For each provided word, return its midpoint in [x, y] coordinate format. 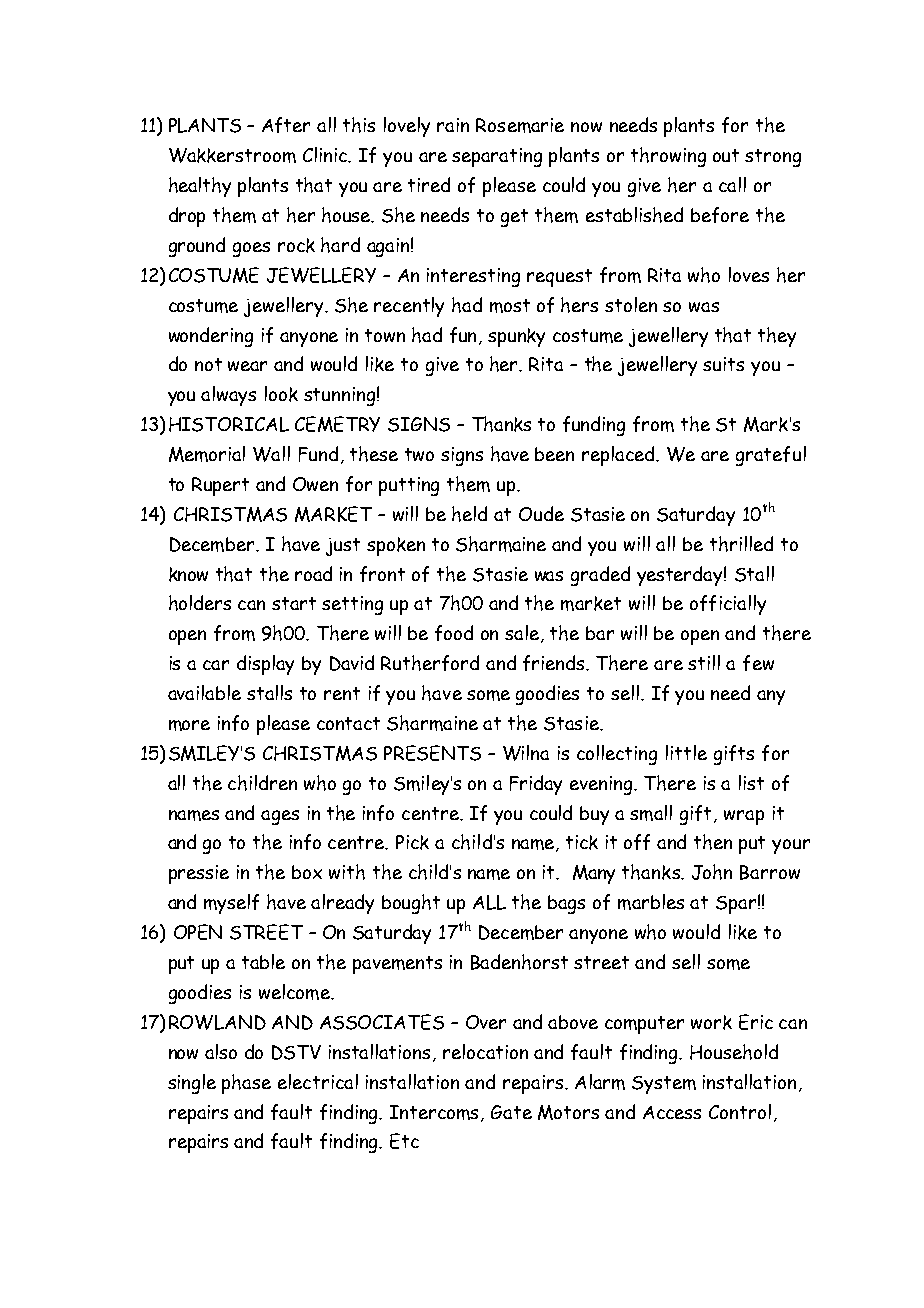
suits [723, 364]
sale [523, 634]
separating [497, 157]
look [281, 394]
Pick [412, 842]
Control [740, 1111]
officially [728, 605]
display [265, 665]
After [286, 125]
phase [246, 1084]
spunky [516, 337]
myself [231, 904]
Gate [511, 1112]
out [726, 155]
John [712, 872]
